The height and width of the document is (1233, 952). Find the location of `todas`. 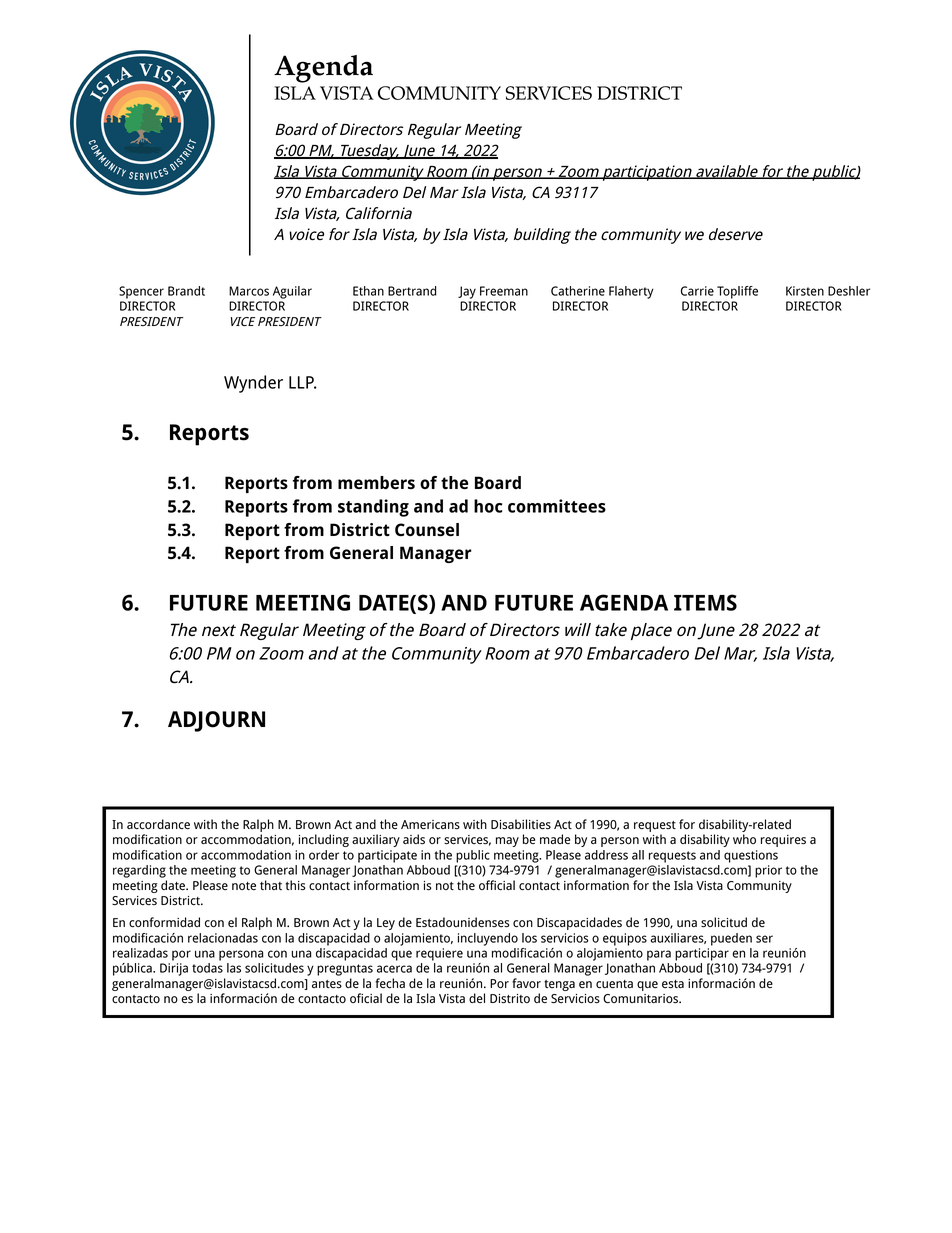

todas is located at coordinates (207, 968).
